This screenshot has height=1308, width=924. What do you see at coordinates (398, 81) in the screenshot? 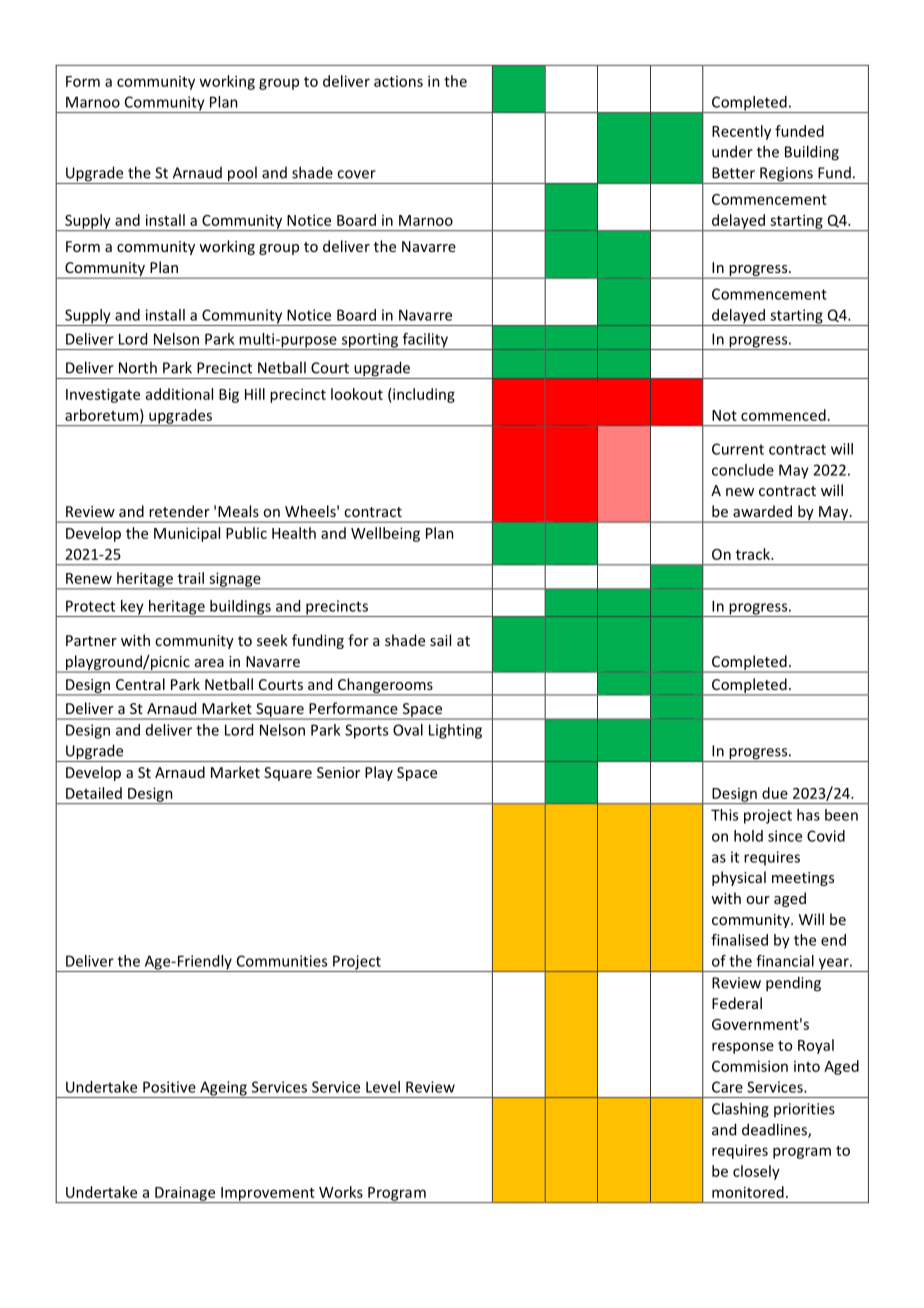
I see `actions` at bounding box center [398, 81].
